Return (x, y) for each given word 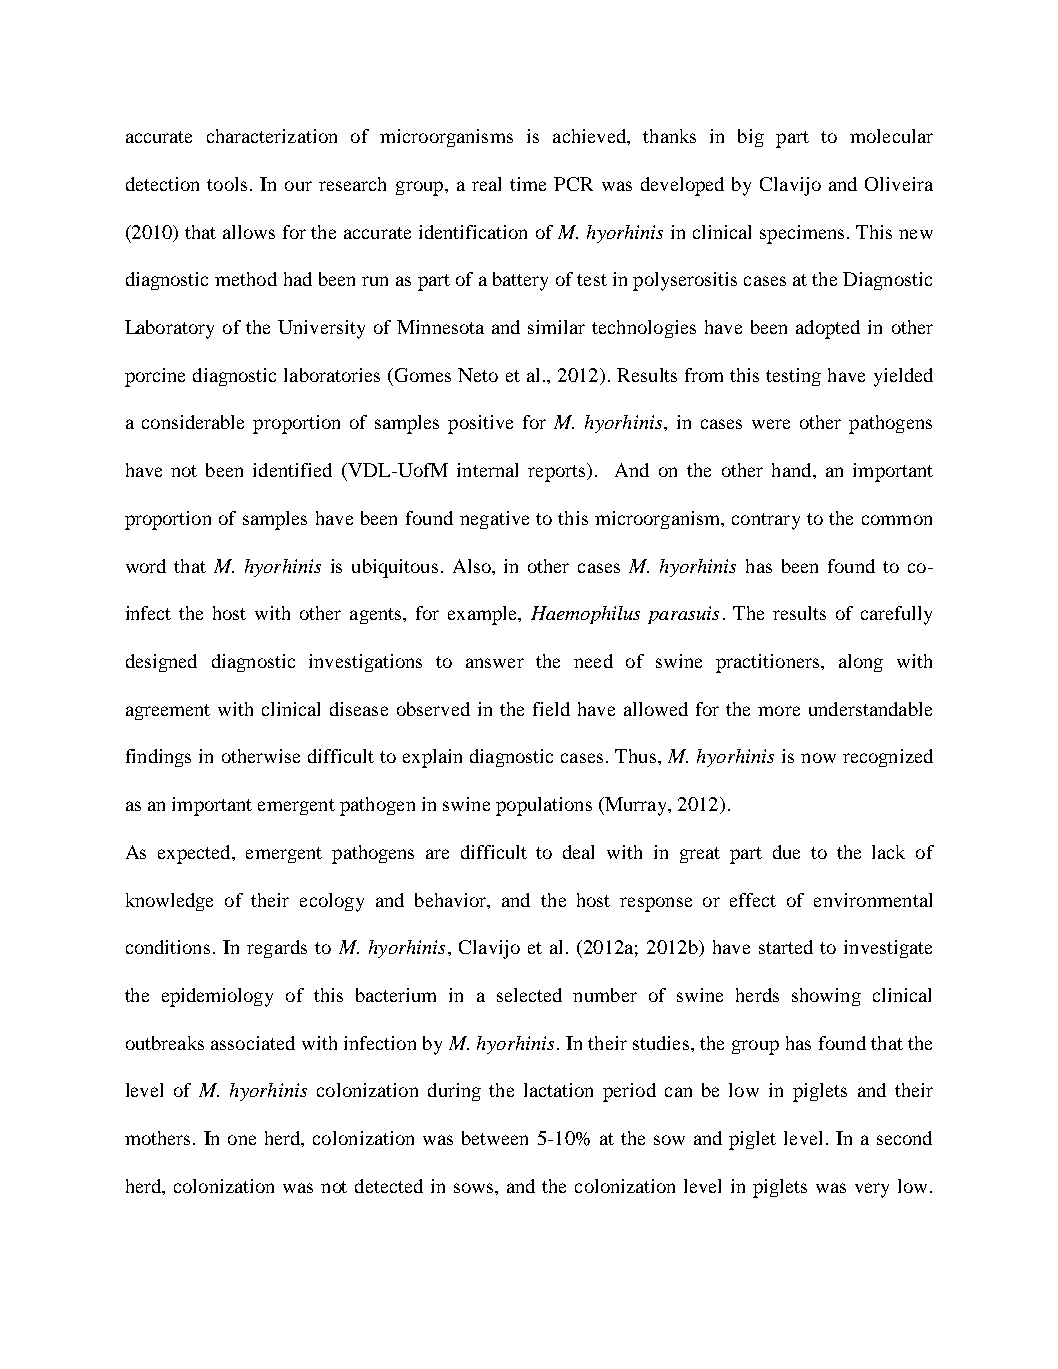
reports (558, 472)
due (786, 852)
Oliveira (899, 184)
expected (195, 854)
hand (793, 470)
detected (389, 1186)
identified (292, 470)
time (528, 184)
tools (227, 184)
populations (544, 806)
